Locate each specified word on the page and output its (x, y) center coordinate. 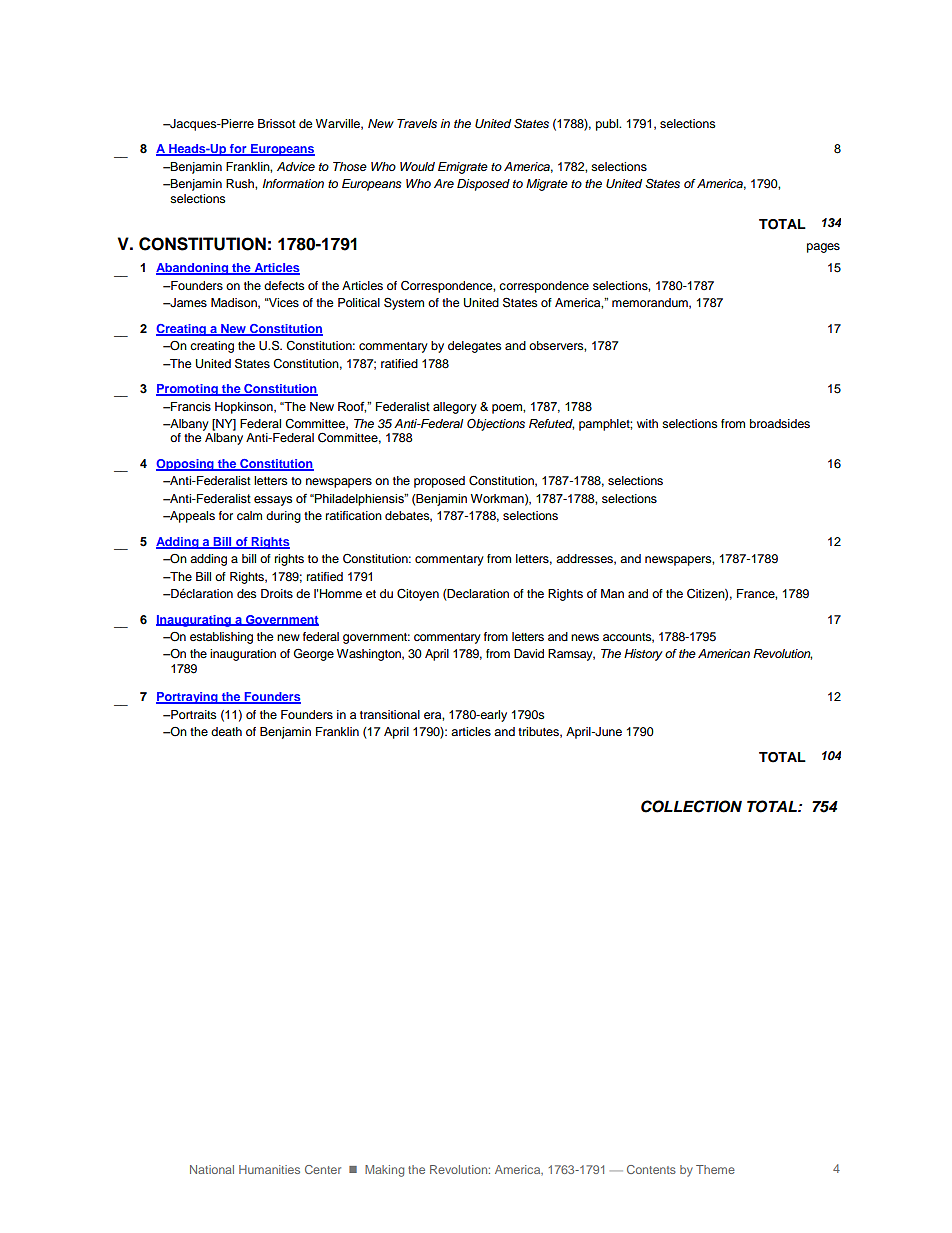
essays (273, 501)
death (226, 731)
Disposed (483, 185)
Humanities (269, 1169)
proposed (439, 482)
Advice (296, 166)
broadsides (780, 423)
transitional (390, 714)
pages (823, 248)
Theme (715, 1169)
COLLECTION (691, 806)
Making (384, 1171)
